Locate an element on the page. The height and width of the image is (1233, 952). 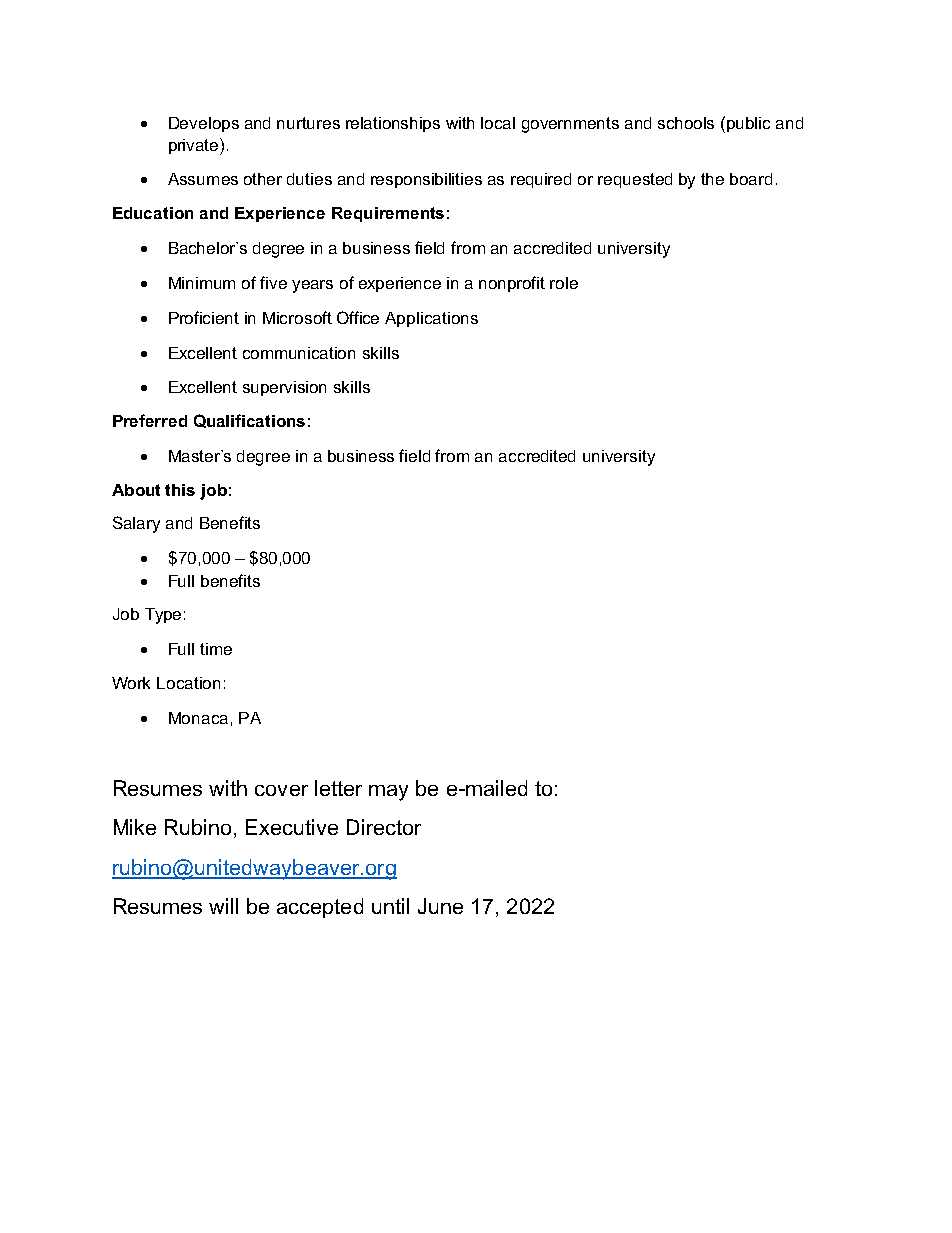
time is located at coordinates (216, 649).
